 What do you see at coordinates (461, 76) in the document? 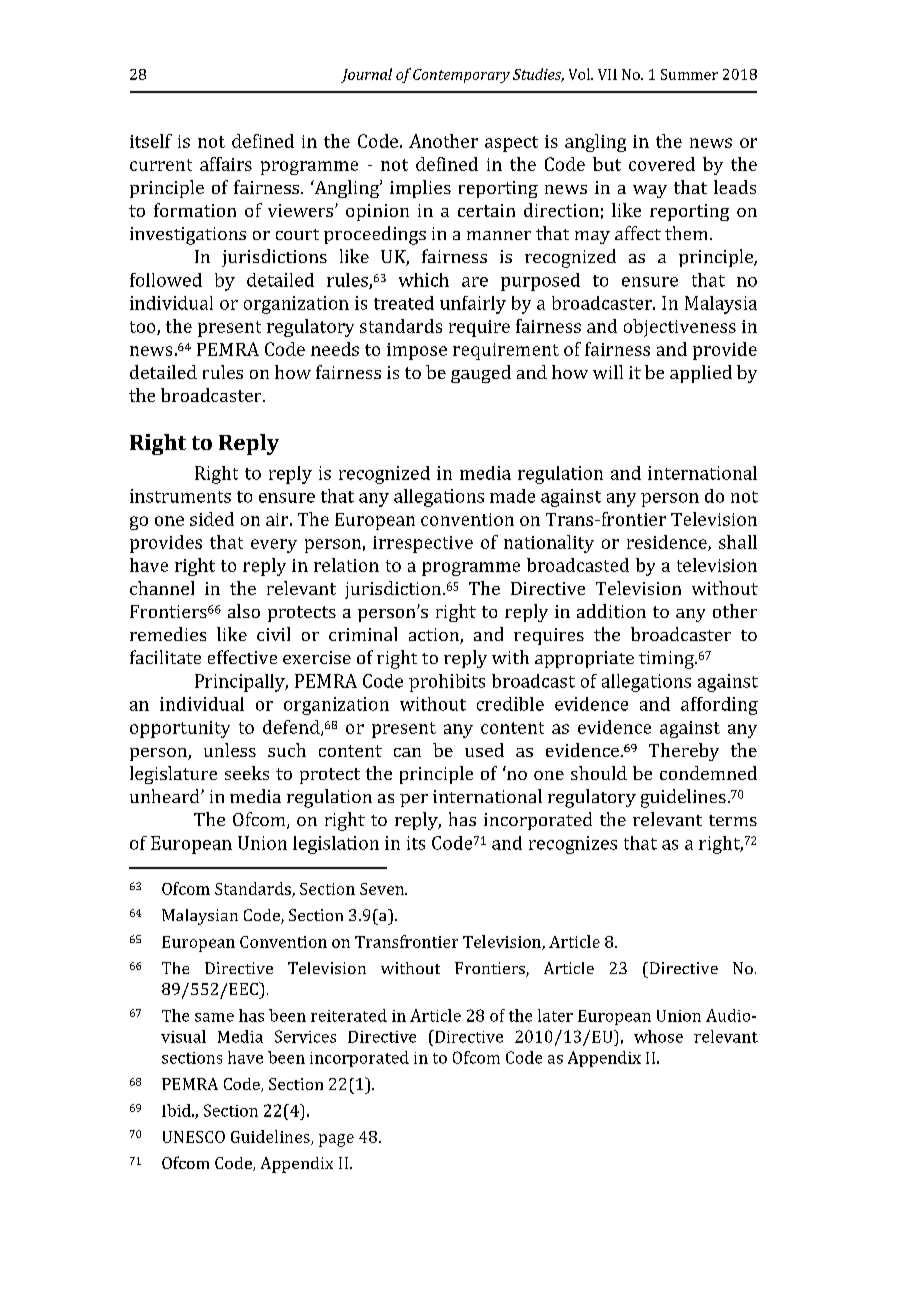
I see `Contemporary` at bounding box center [461, 76].
